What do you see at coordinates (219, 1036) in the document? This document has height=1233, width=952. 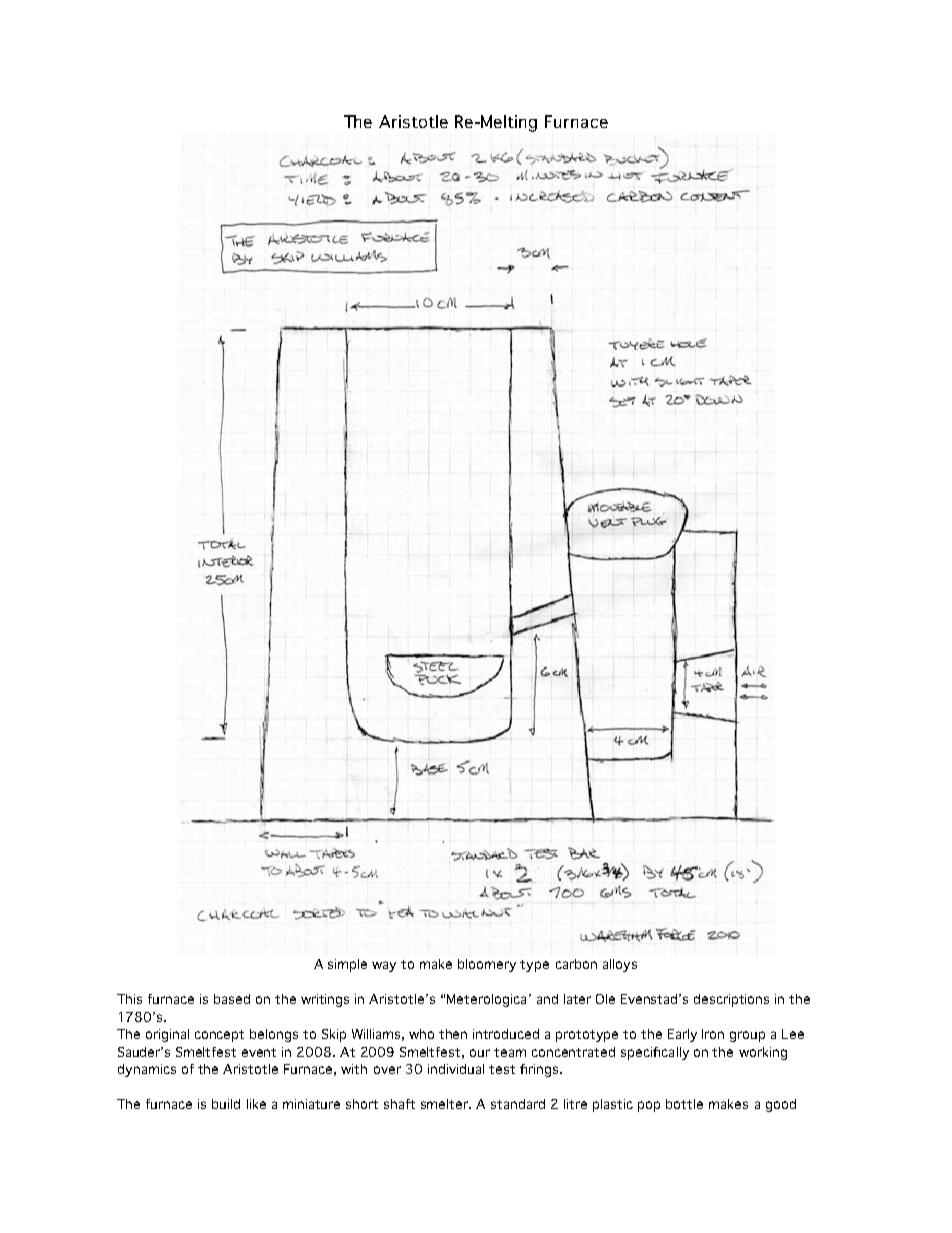 I see `concept` at bounding box center [219, 1036].
